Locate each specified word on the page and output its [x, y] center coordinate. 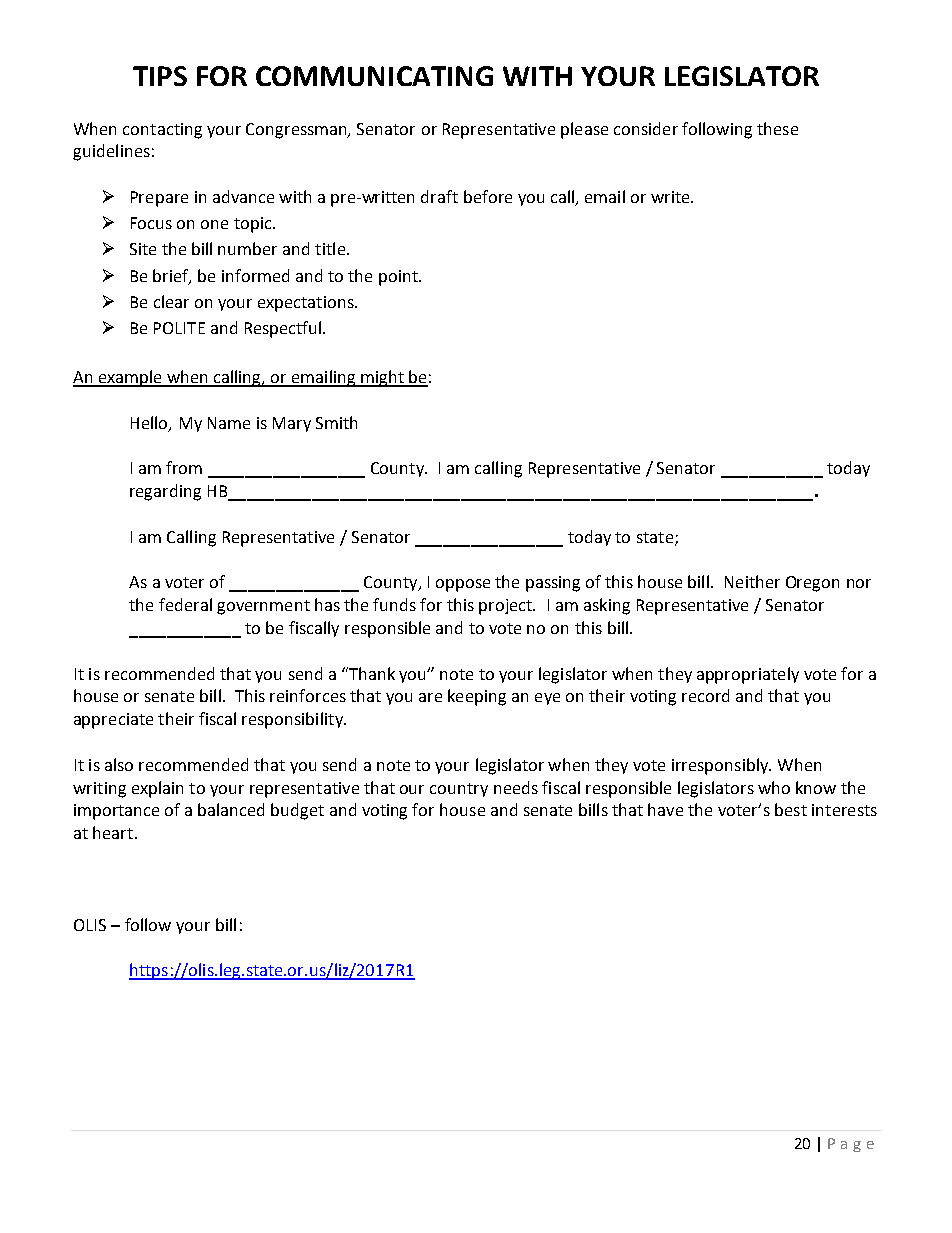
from [184, 467]
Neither [752, 581]
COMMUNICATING [374, 76]
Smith [336, 422]
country [459, 790]
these [777, 128]
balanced [231, 809]
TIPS [160, 76]
